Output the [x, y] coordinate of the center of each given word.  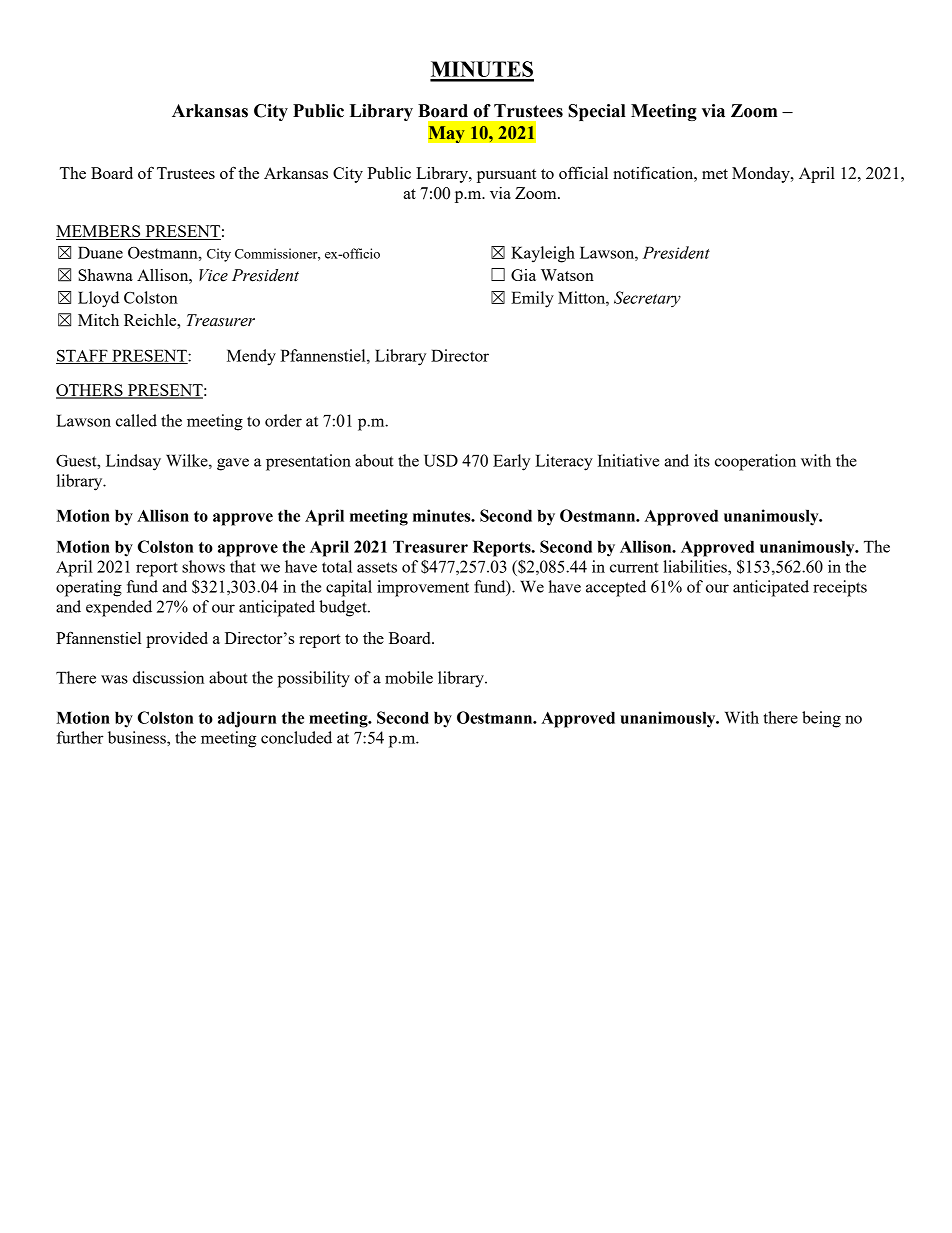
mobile [409, 677]
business [138, 737]
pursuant [506, 176]
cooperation [755, 462]
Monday [762, 175]
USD [441, 460]
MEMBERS [99, 232]
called [136, 420]
